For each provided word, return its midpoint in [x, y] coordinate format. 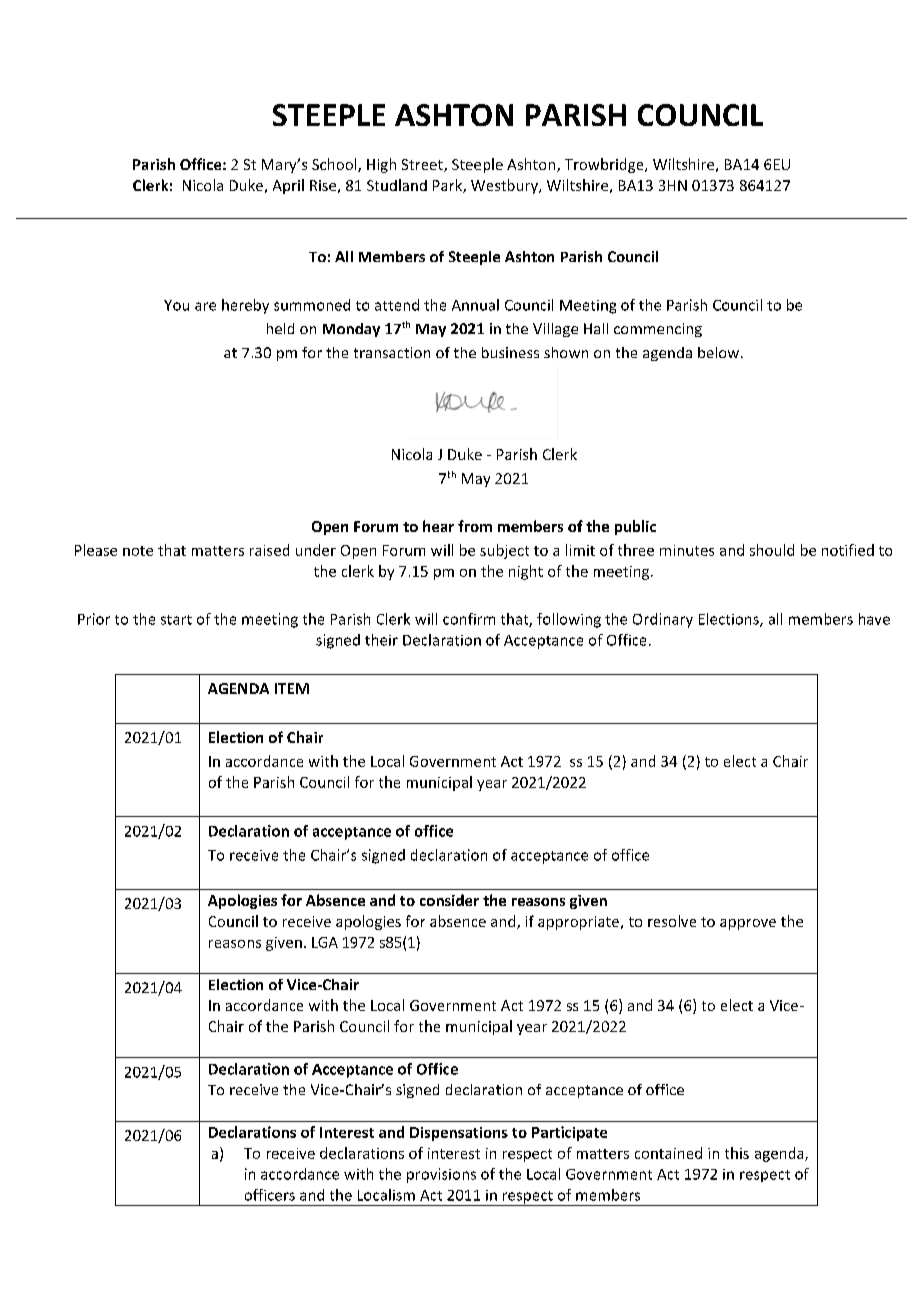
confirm [469, 619]
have [874, 619]
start [176, 620]
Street [423, 165]
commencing [658, 330]
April [288, 186]
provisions [441, 1175]
